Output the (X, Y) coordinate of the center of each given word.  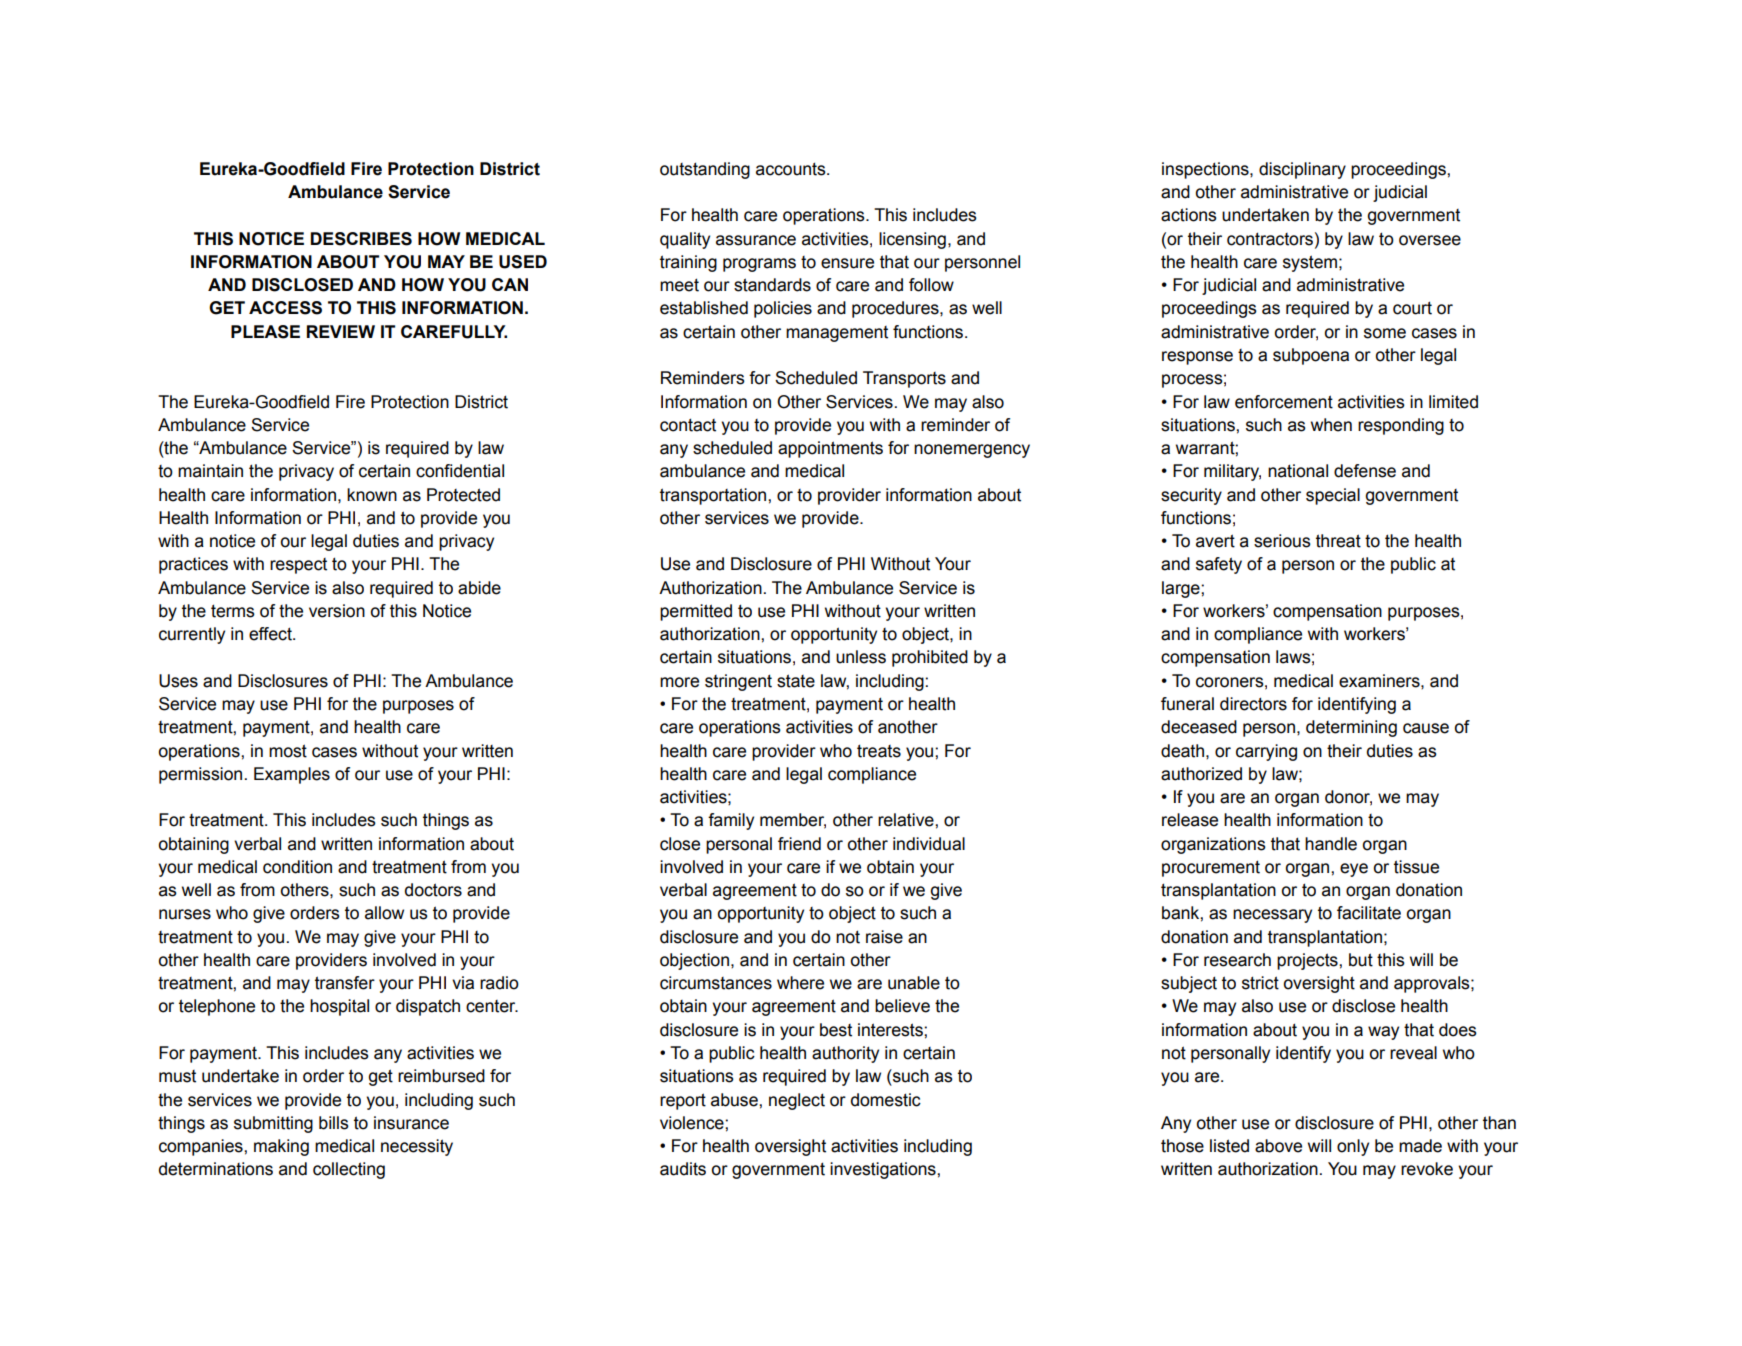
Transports (904, 379)
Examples (292, 775)
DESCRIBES (361, 239)
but (1361, 960)
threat (1338, 541)
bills (334, 1123)
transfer (345, 983)
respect (298, 566)
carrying (1266, 752)
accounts (792, 169)
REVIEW (341, 331)
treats (879, 751)
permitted (696, 612)
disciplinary (1302, 170)
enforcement (1284, 402)
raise (884, 937)
